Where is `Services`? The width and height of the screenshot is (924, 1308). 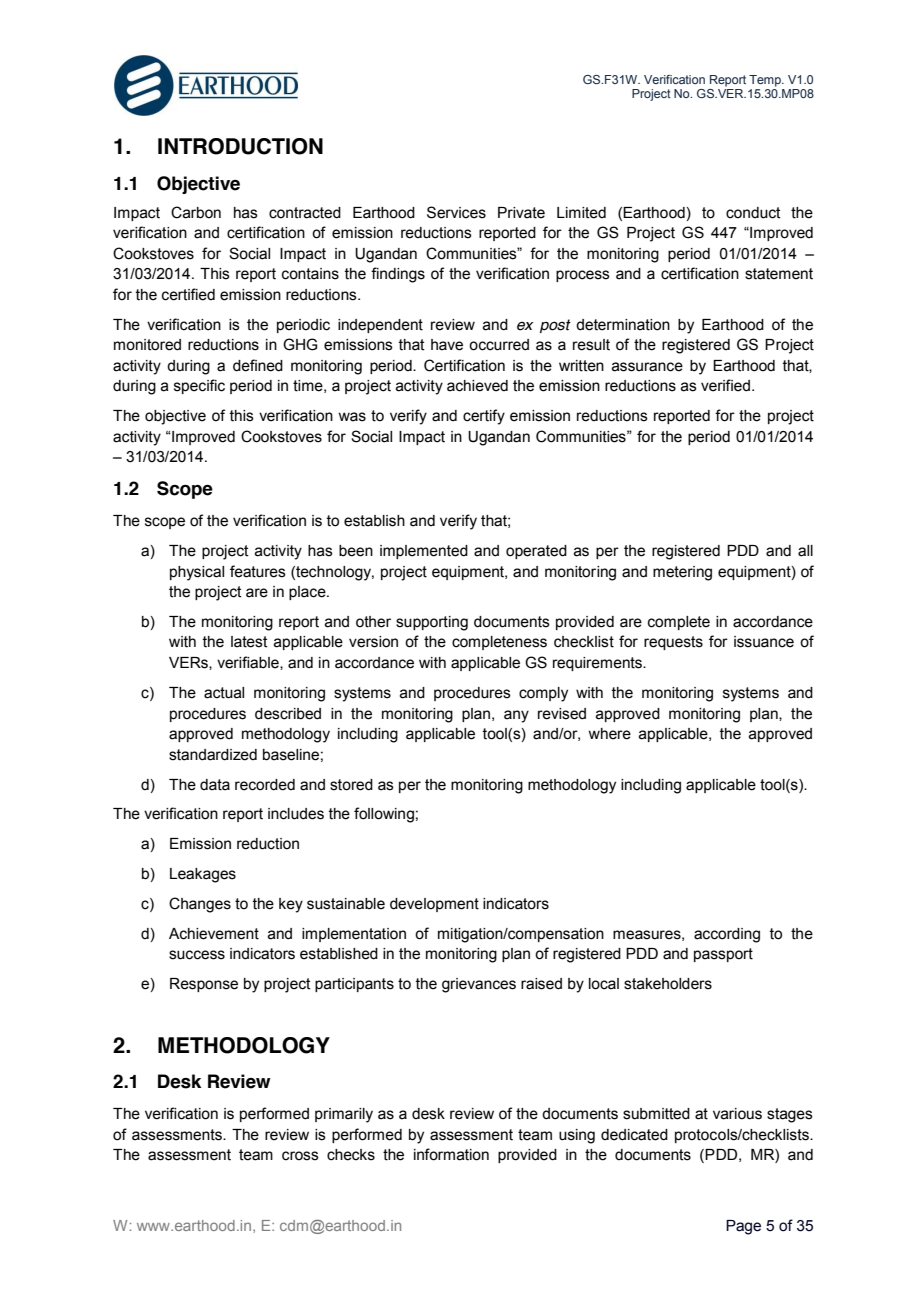
Services is located at coordinates (456, 212).
